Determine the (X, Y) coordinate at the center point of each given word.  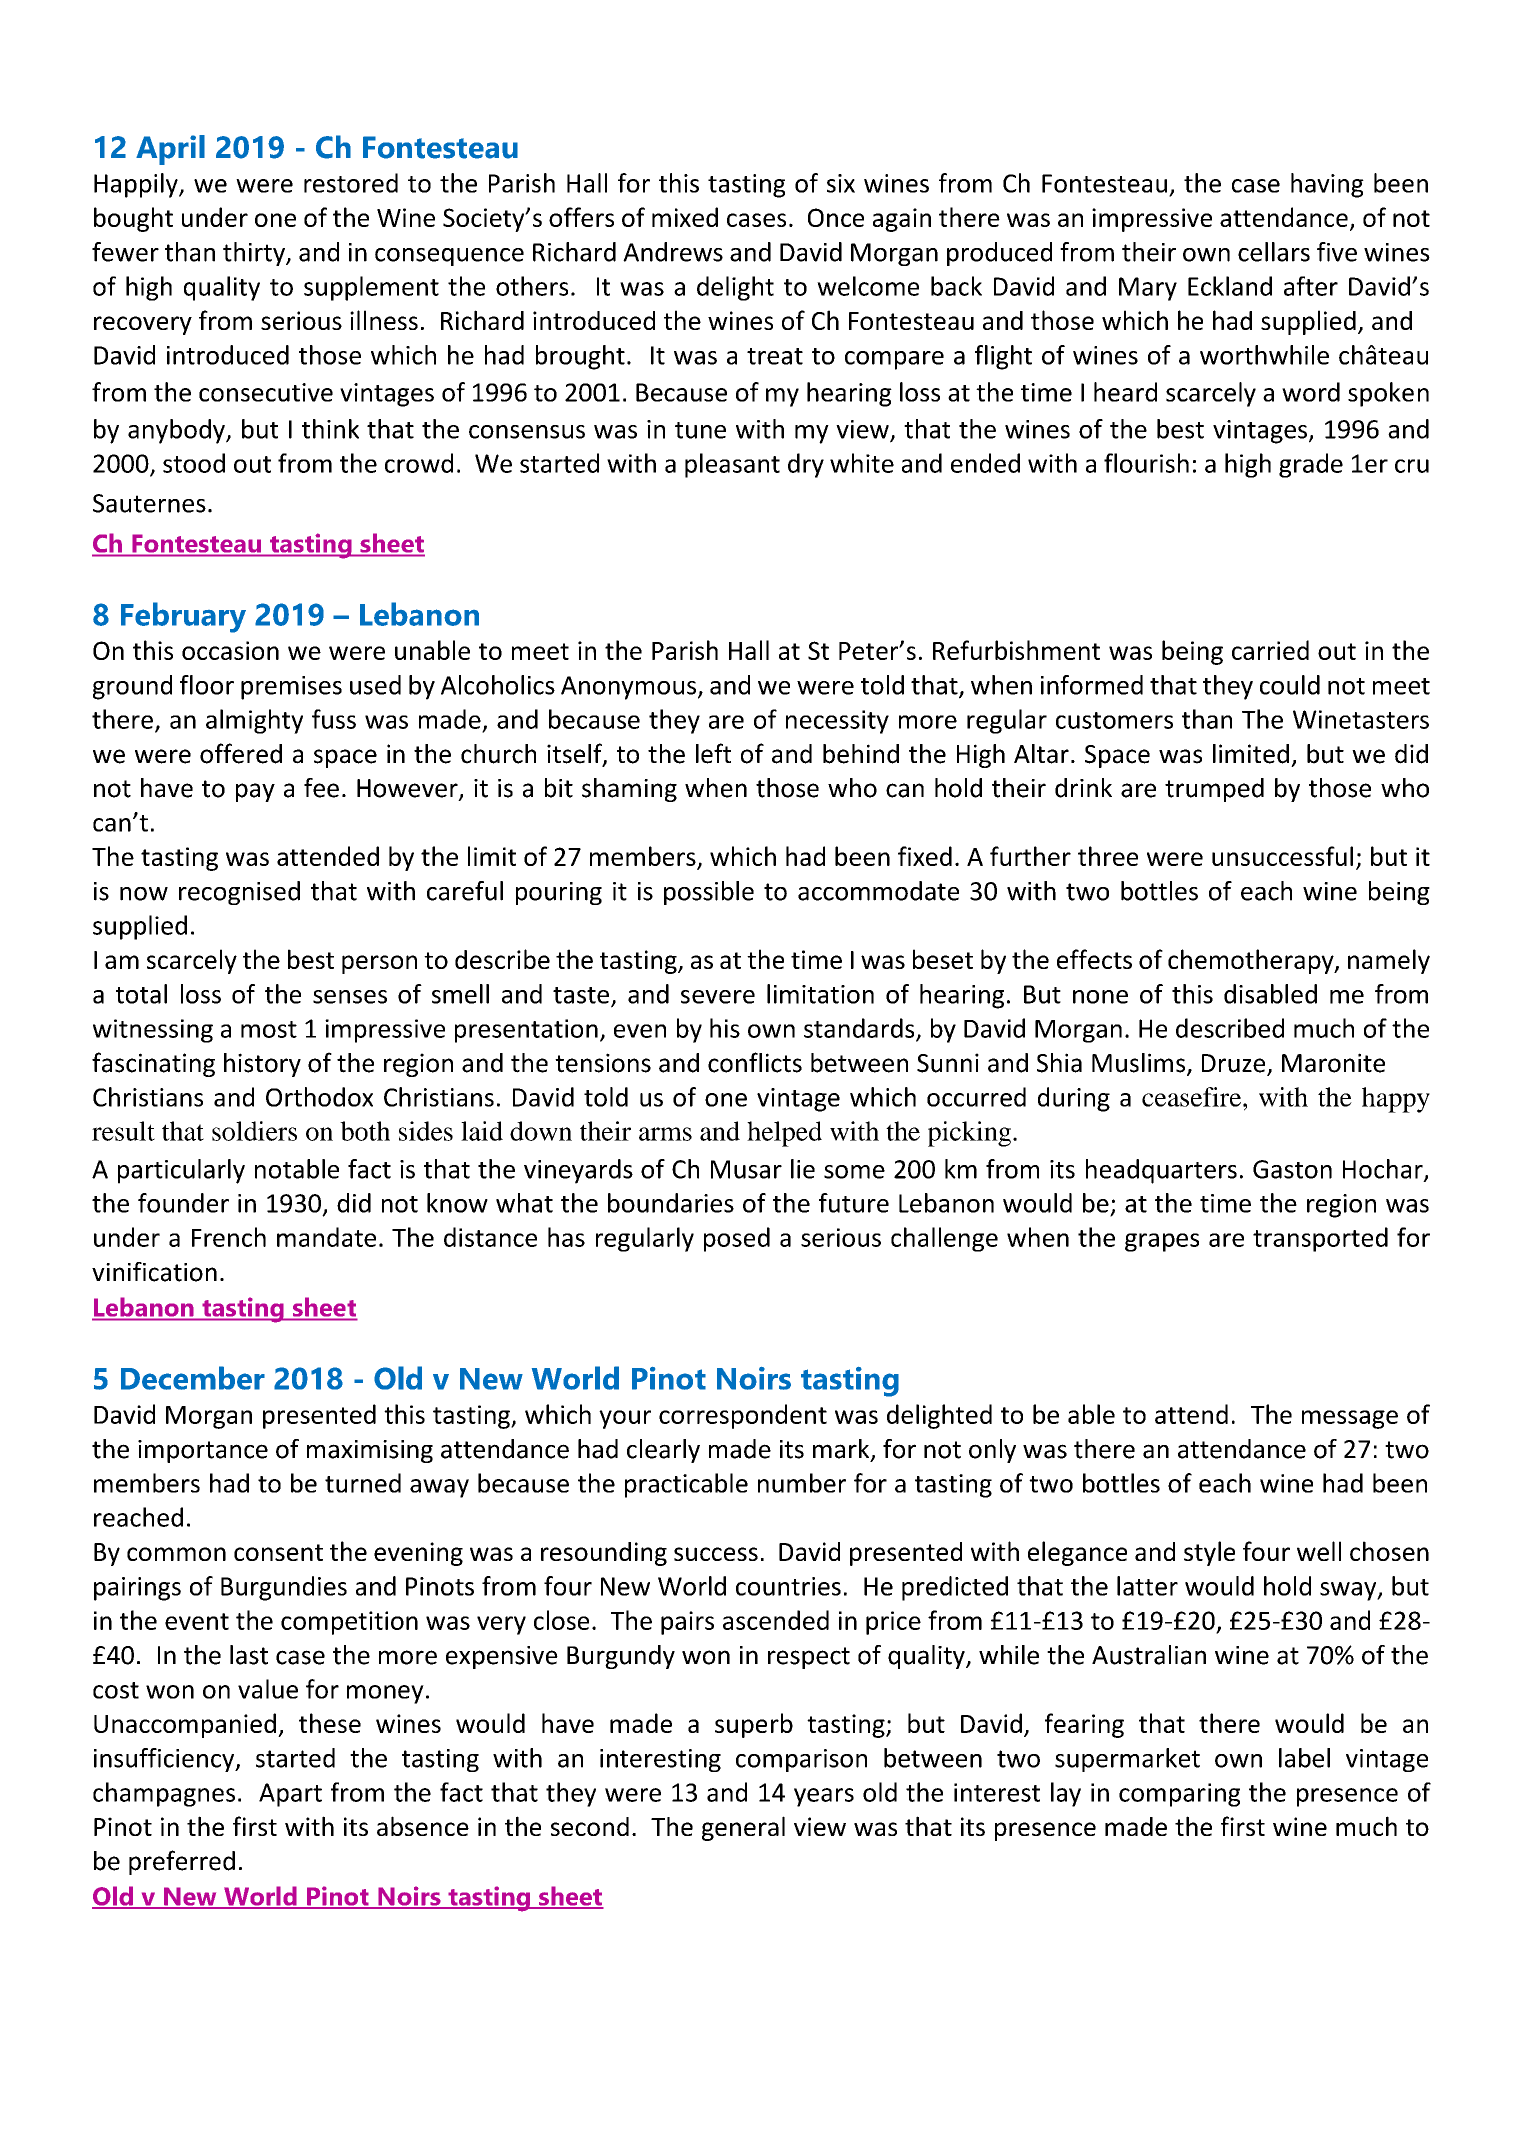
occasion (230, 650)
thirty (255, 254)
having (1327, 185)
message (1350, 1419)
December (193, 1378)
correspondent (743, 1416)
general (743, 1828)
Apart (290, 1795)
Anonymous (628, 688)
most (269, 1029)
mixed (685, 217)
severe (718, 997)
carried (1270, 650)
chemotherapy (1252, 961)
